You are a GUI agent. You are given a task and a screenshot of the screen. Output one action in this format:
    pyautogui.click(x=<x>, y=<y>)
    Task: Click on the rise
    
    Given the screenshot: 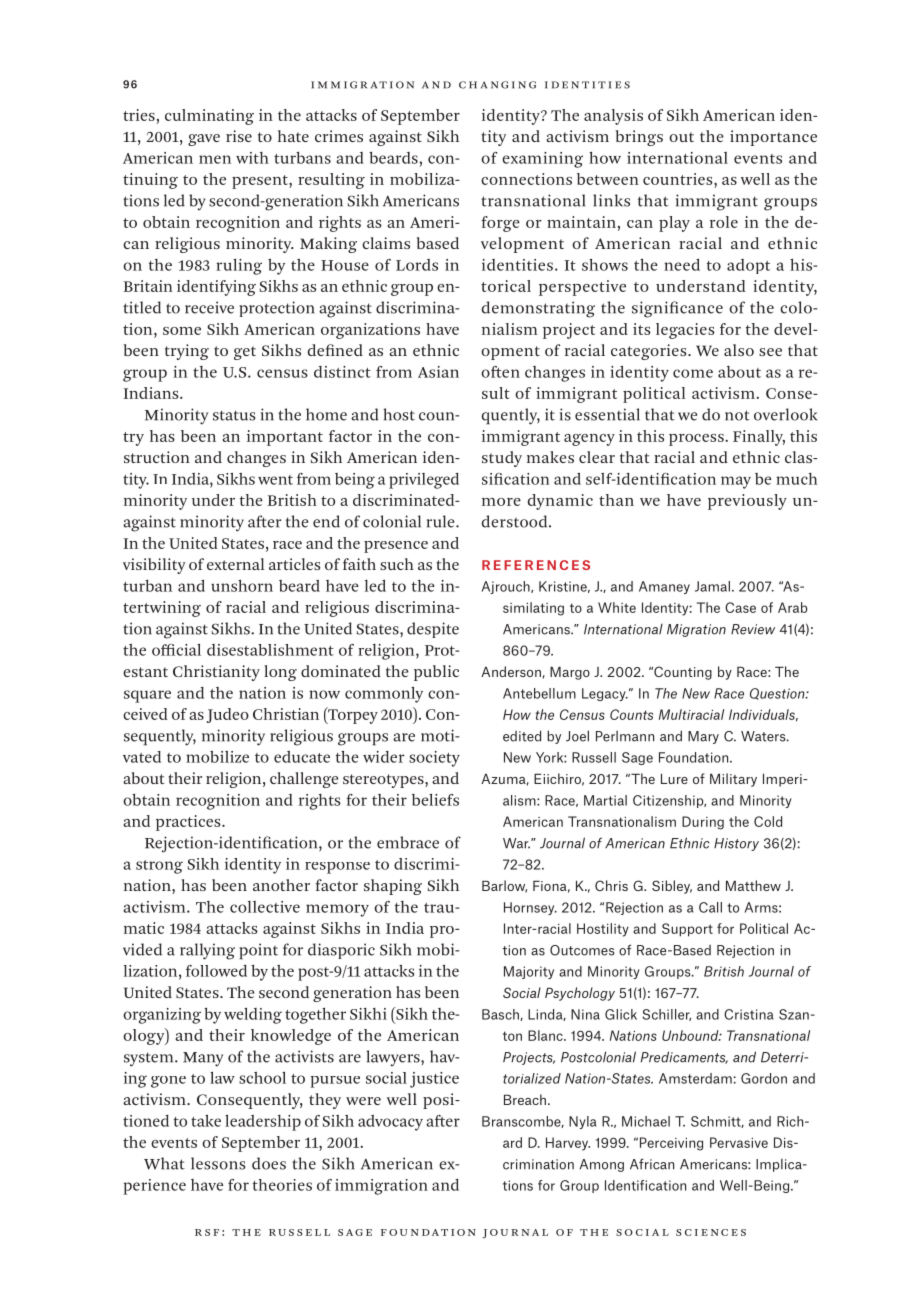 What is the action you would take?
    pyautogui.click(x=239, y=136)
